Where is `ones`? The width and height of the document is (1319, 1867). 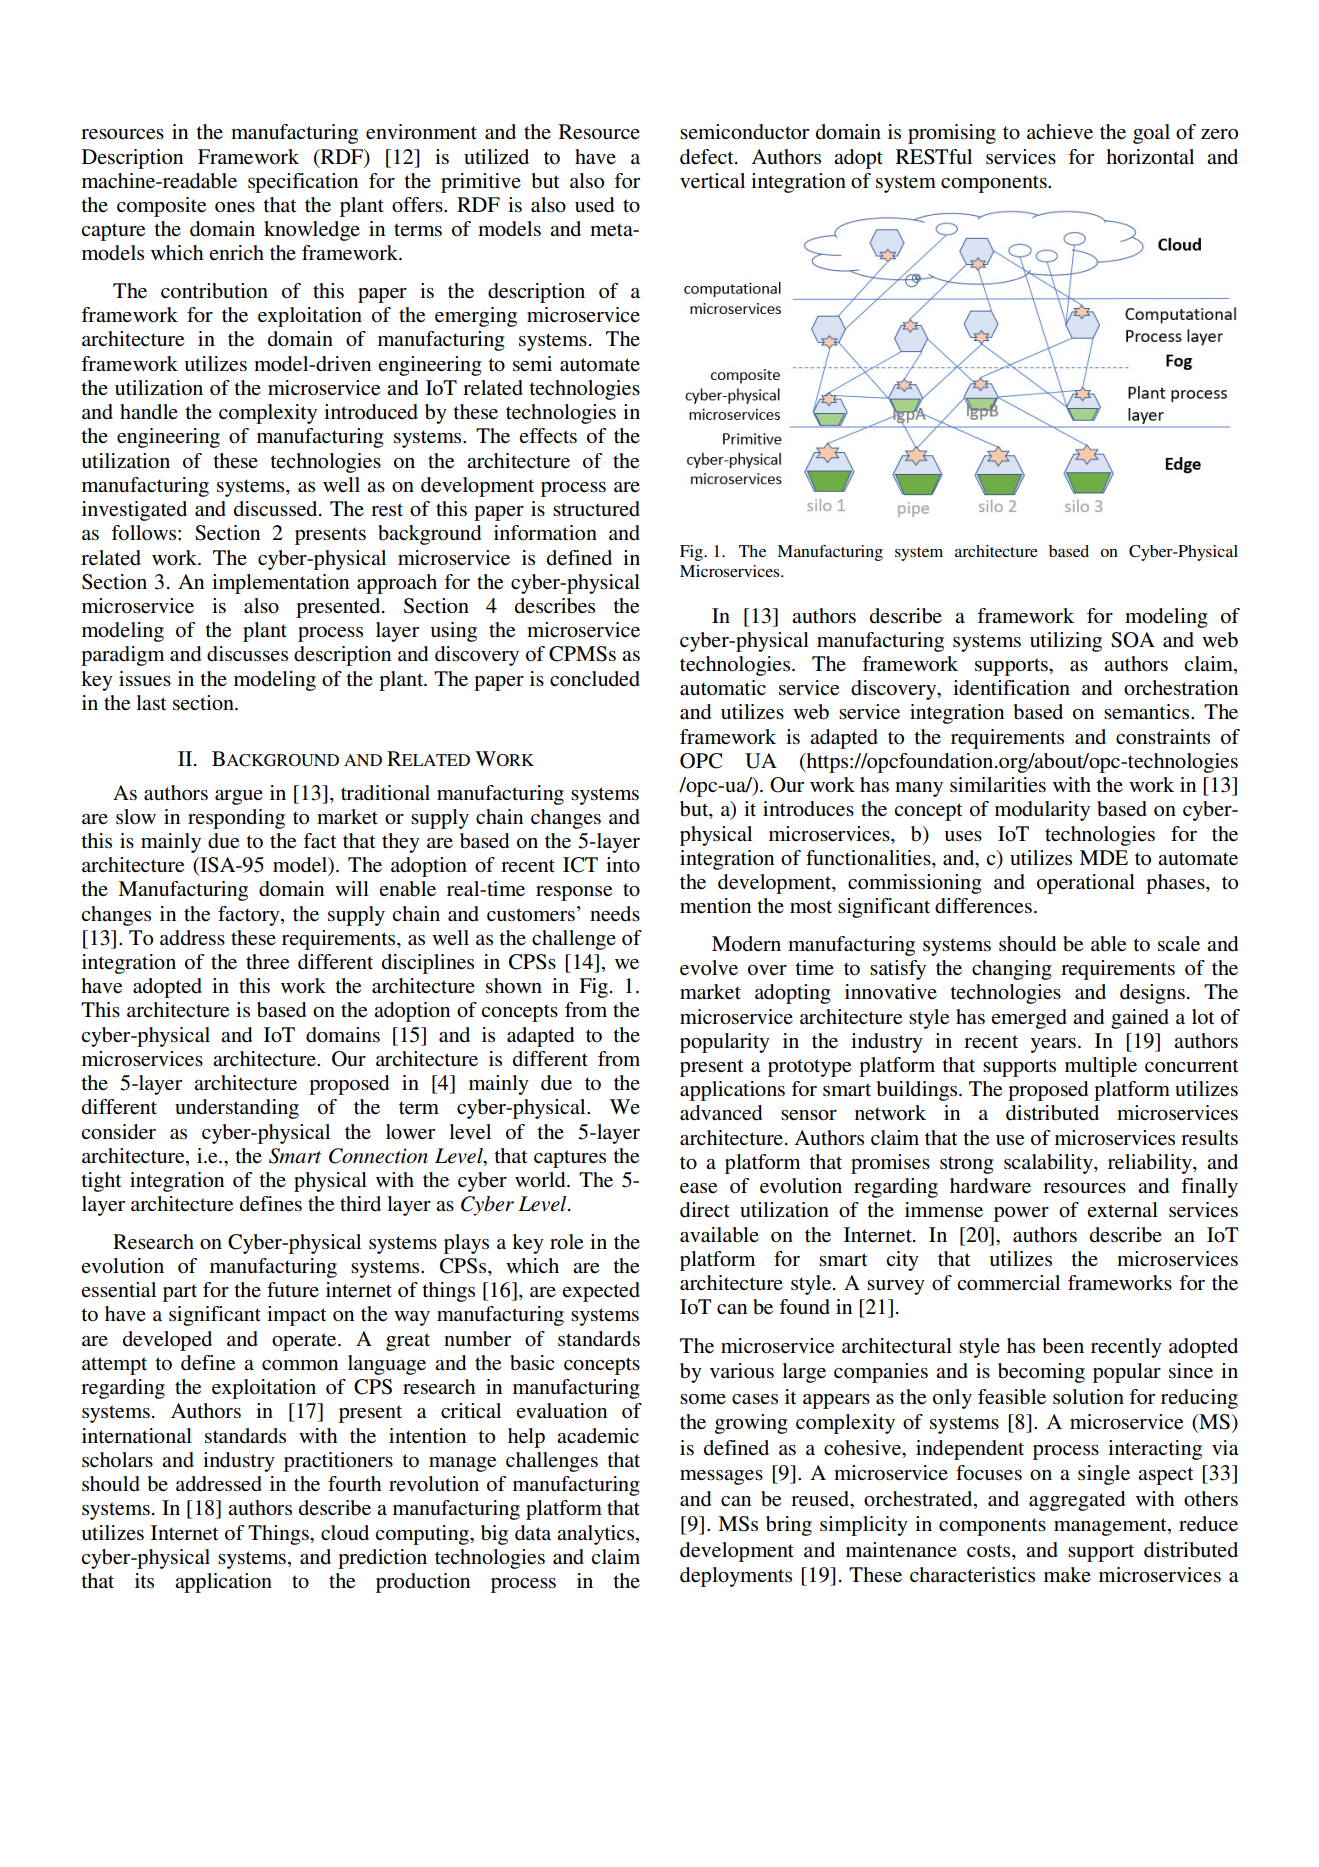 ones is located at coordinates (235, 207).
